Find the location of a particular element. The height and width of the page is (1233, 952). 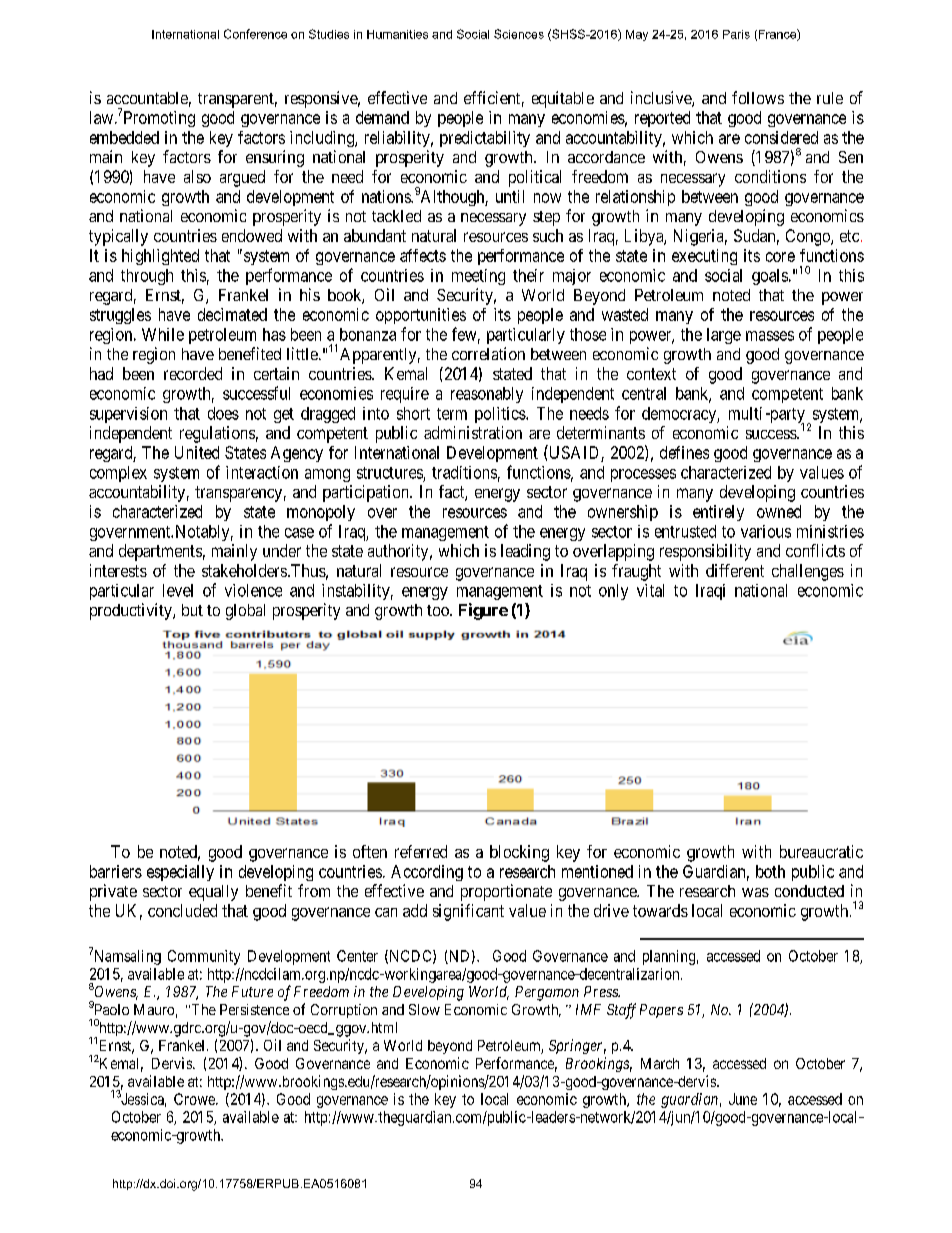

While is located at coordinates (163, 334).
